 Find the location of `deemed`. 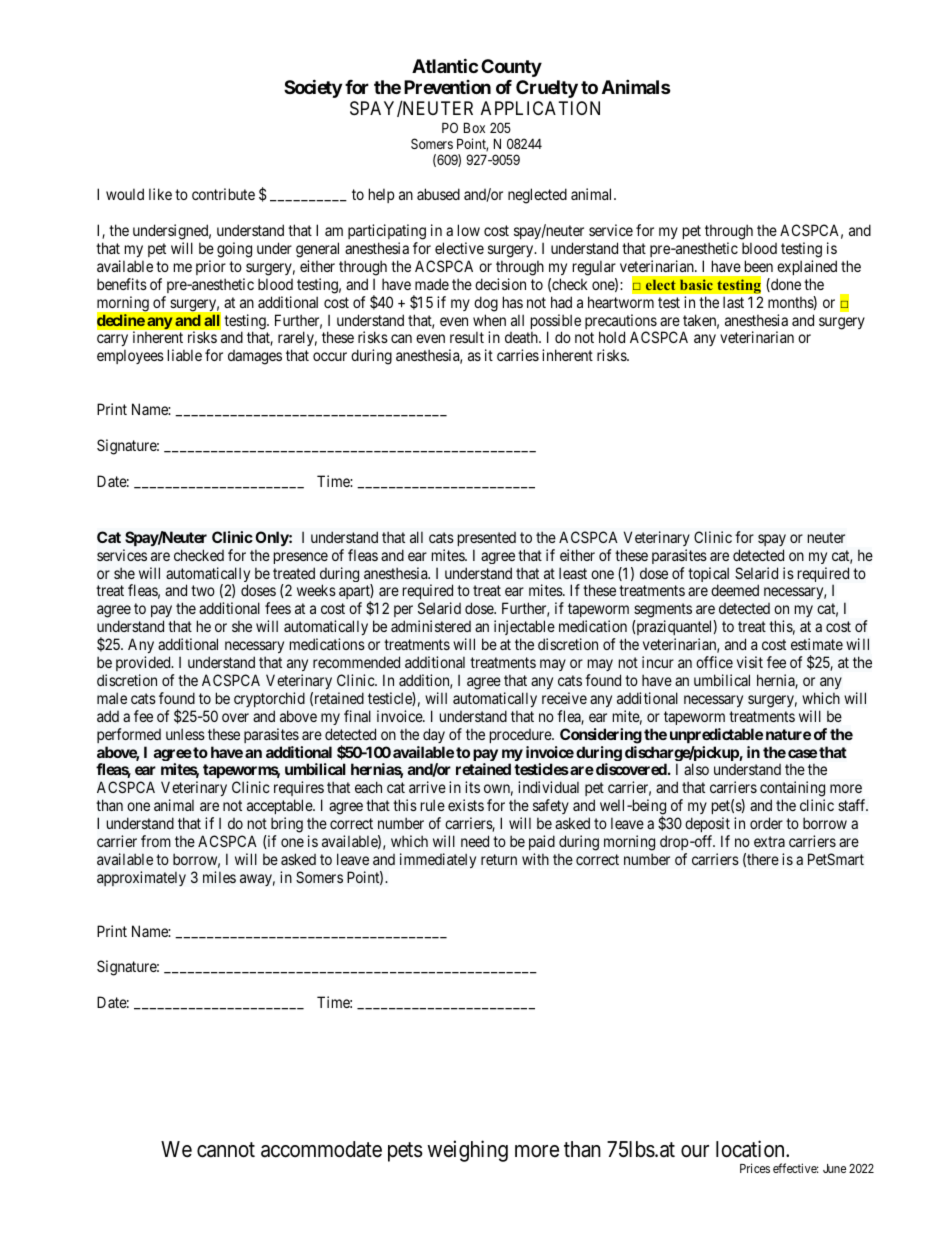

deemed is located at coordinates (735, 590).
